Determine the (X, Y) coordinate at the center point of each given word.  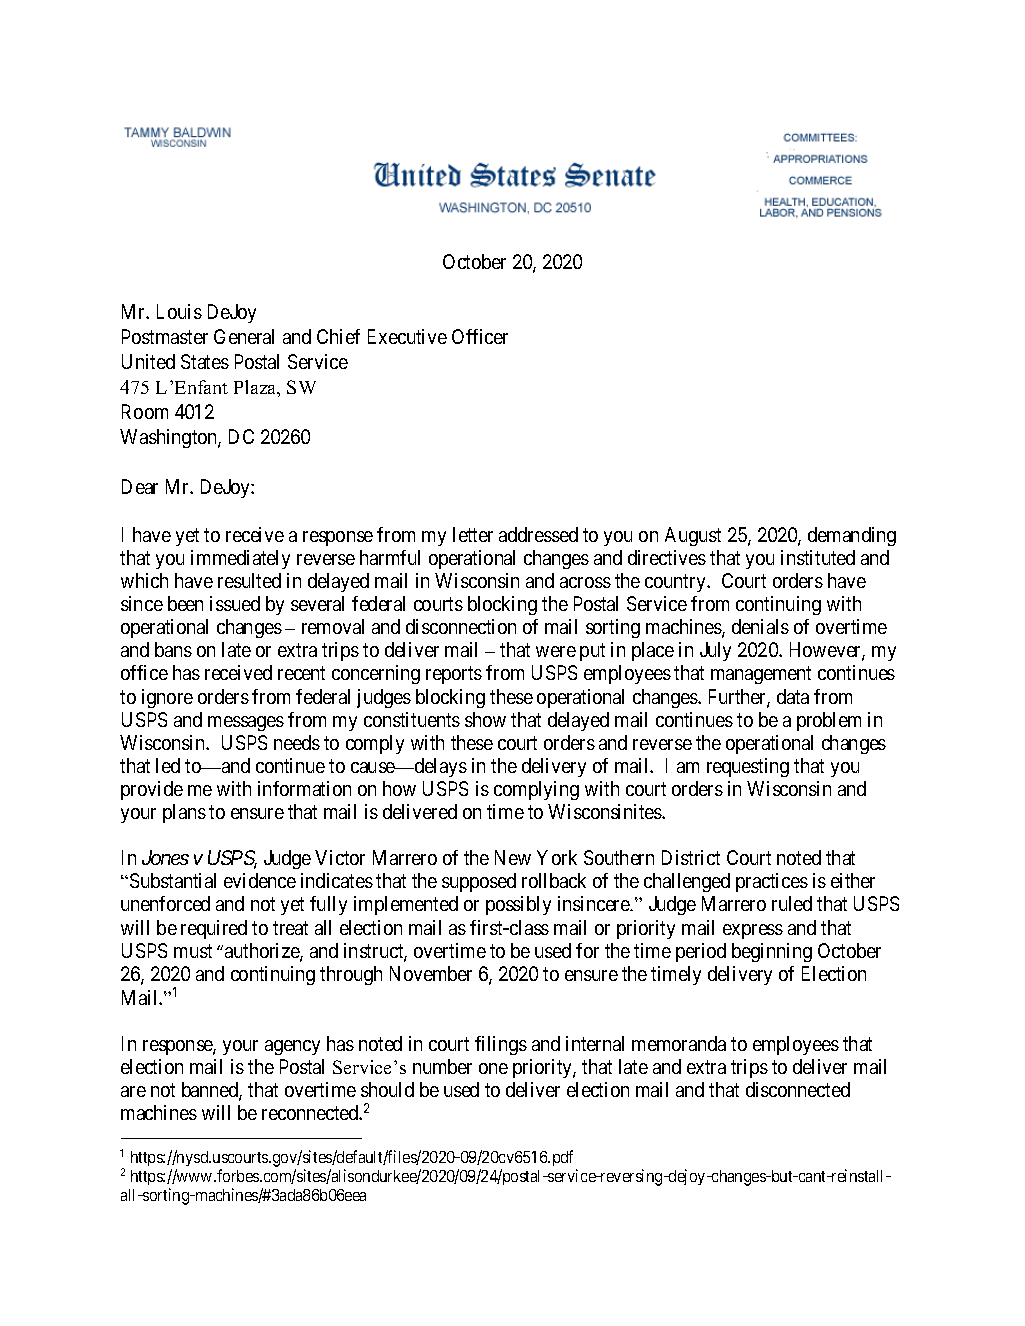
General (244, 336)
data (793, 696)
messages (246, 723)
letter (473, 534)
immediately (240, 559)
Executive (407, 336)
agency (292, 1047)
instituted (818, 557)
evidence (260, 880)
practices (772, 882)
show (485, 719)
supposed (479, 882)
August (693, 536)
